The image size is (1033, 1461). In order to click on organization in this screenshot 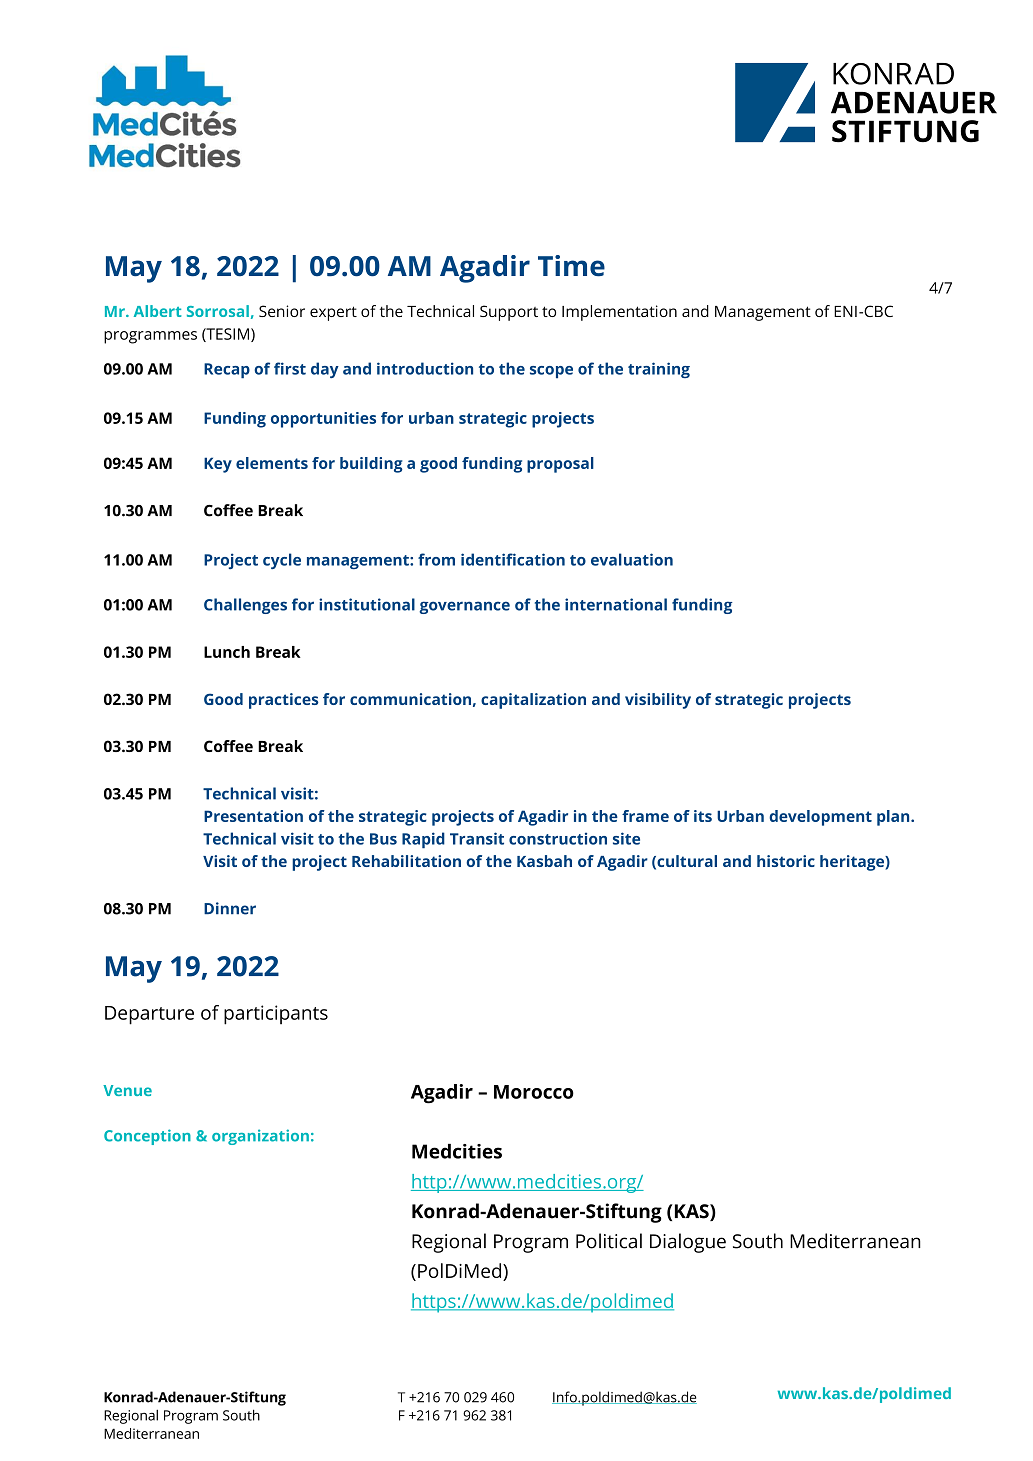, I will do `click(260, 1137)`.
